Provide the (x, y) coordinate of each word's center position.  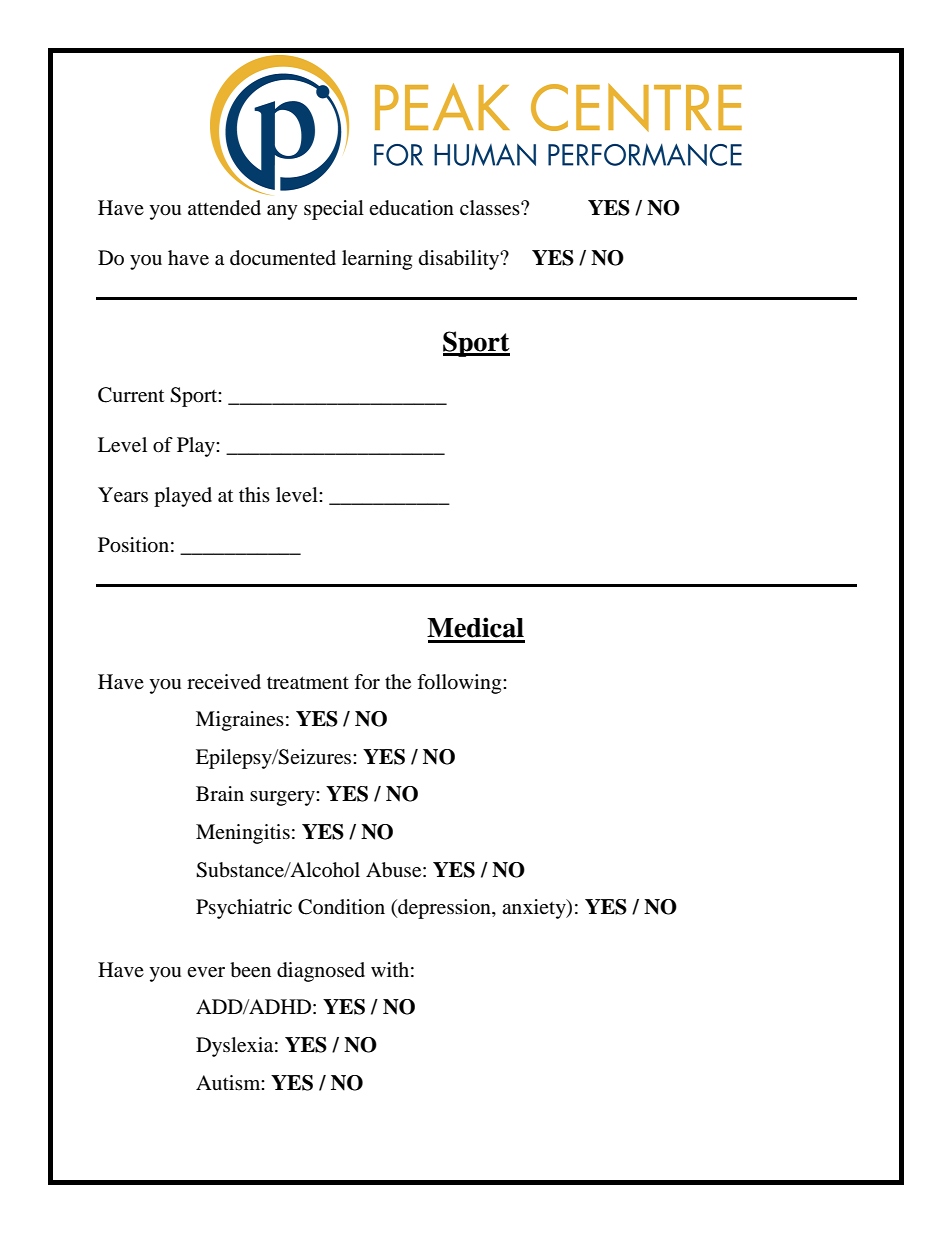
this (254, 494)
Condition (341, 907)
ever (206, 972)
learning (377, 260)
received (224, 682)
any (282, 212)
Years (123, 495)
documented (283, 258)
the (398, 682)
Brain (220, 794)
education (411, 208)
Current (131, 395)
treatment (308, 683)
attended (224, 208)
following (460, 684)
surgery (283, 798)
